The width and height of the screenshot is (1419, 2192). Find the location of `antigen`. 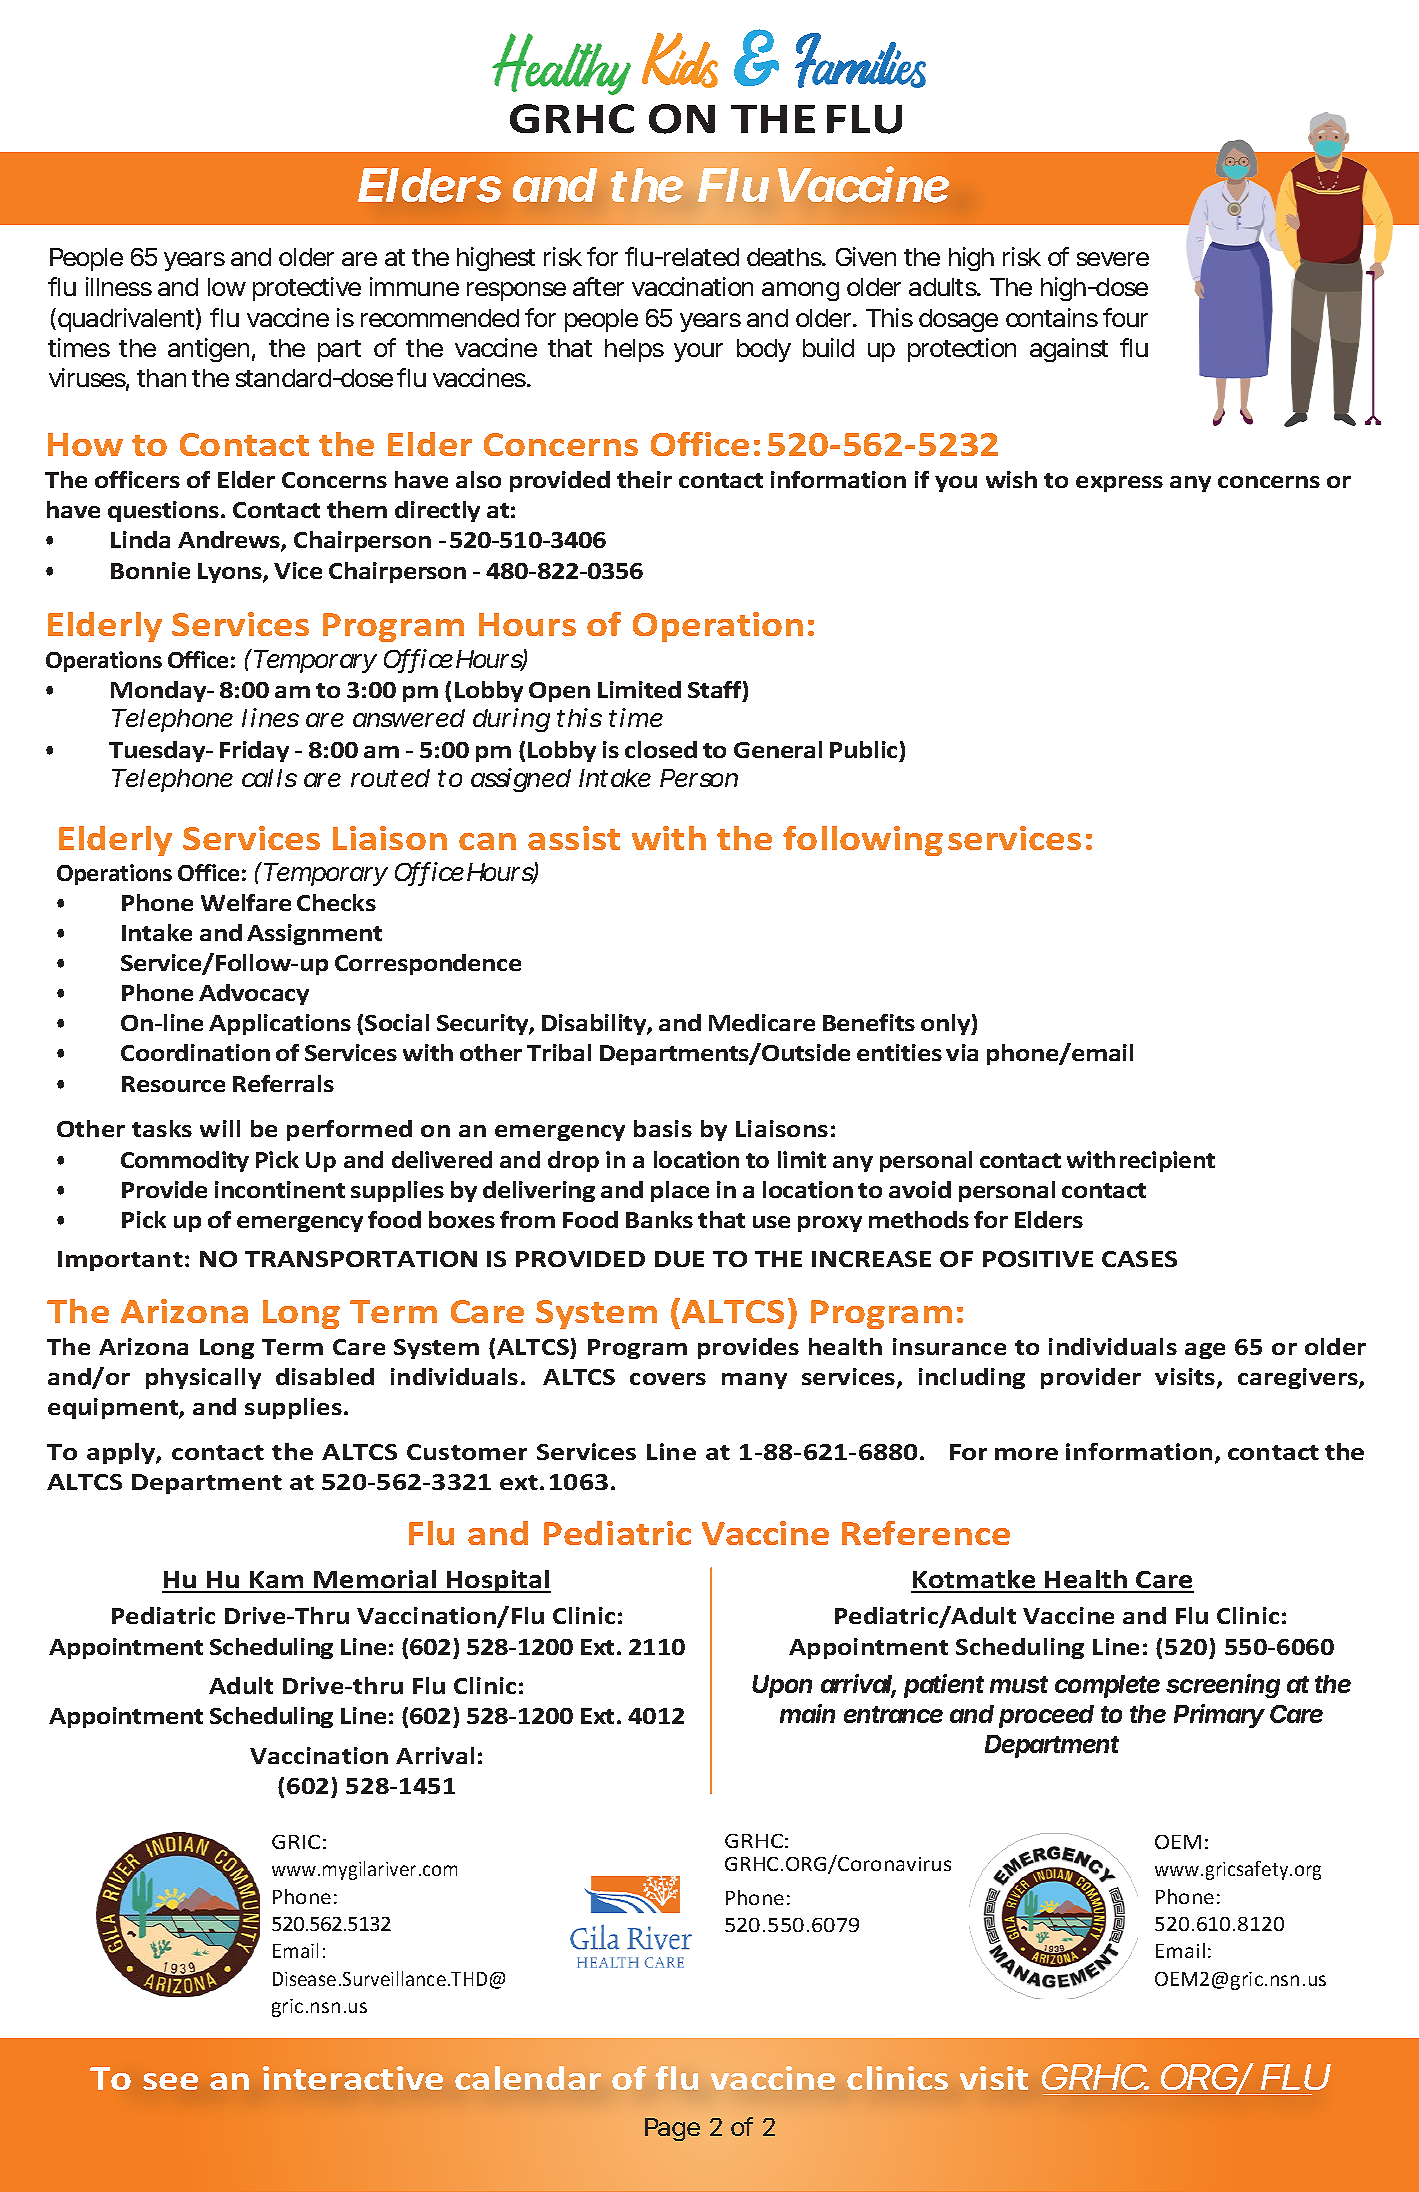

antigen is located at coordinates (208, 350).
